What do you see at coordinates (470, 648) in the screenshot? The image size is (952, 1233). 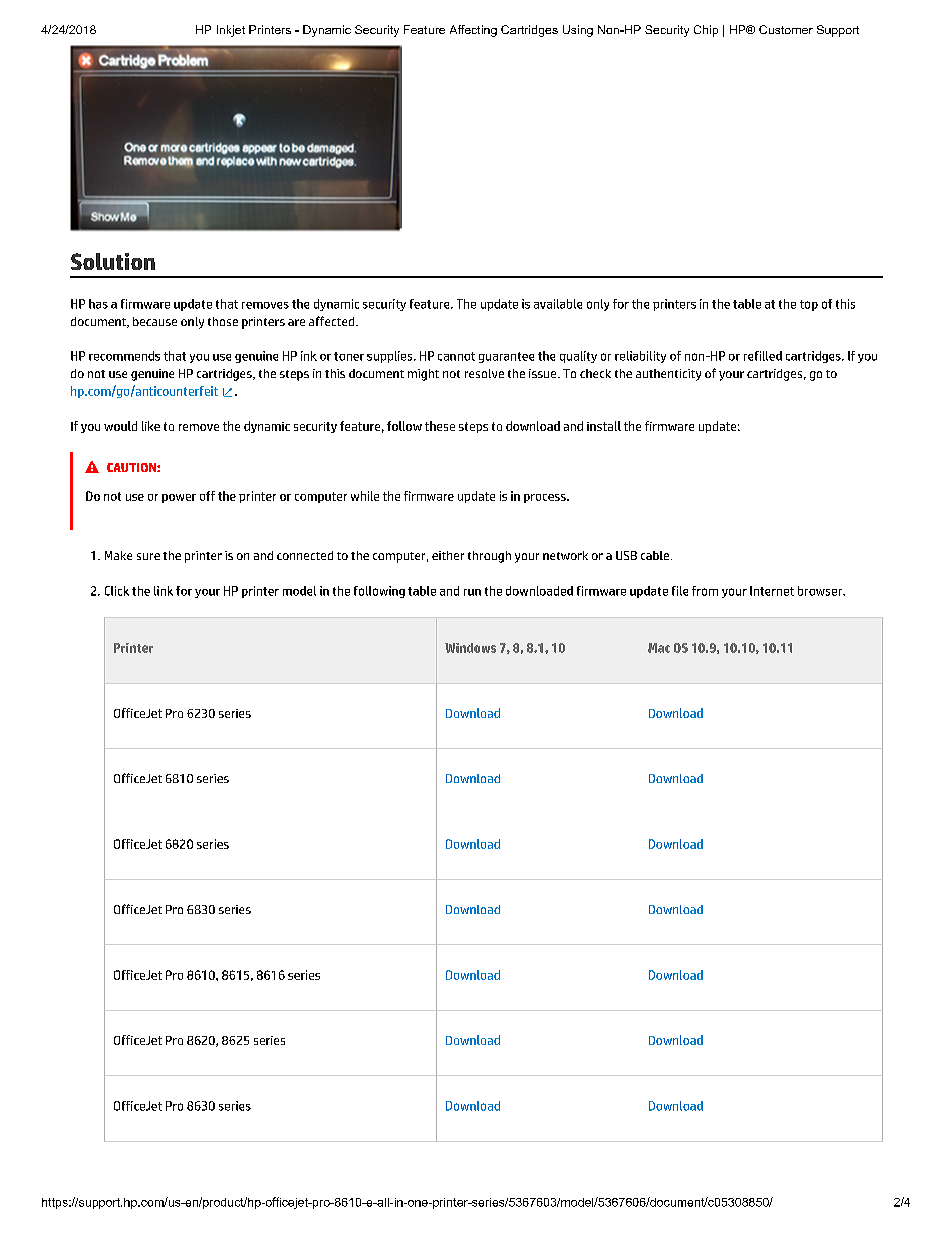 I see `Windows` at bounding box center [470, 648].
